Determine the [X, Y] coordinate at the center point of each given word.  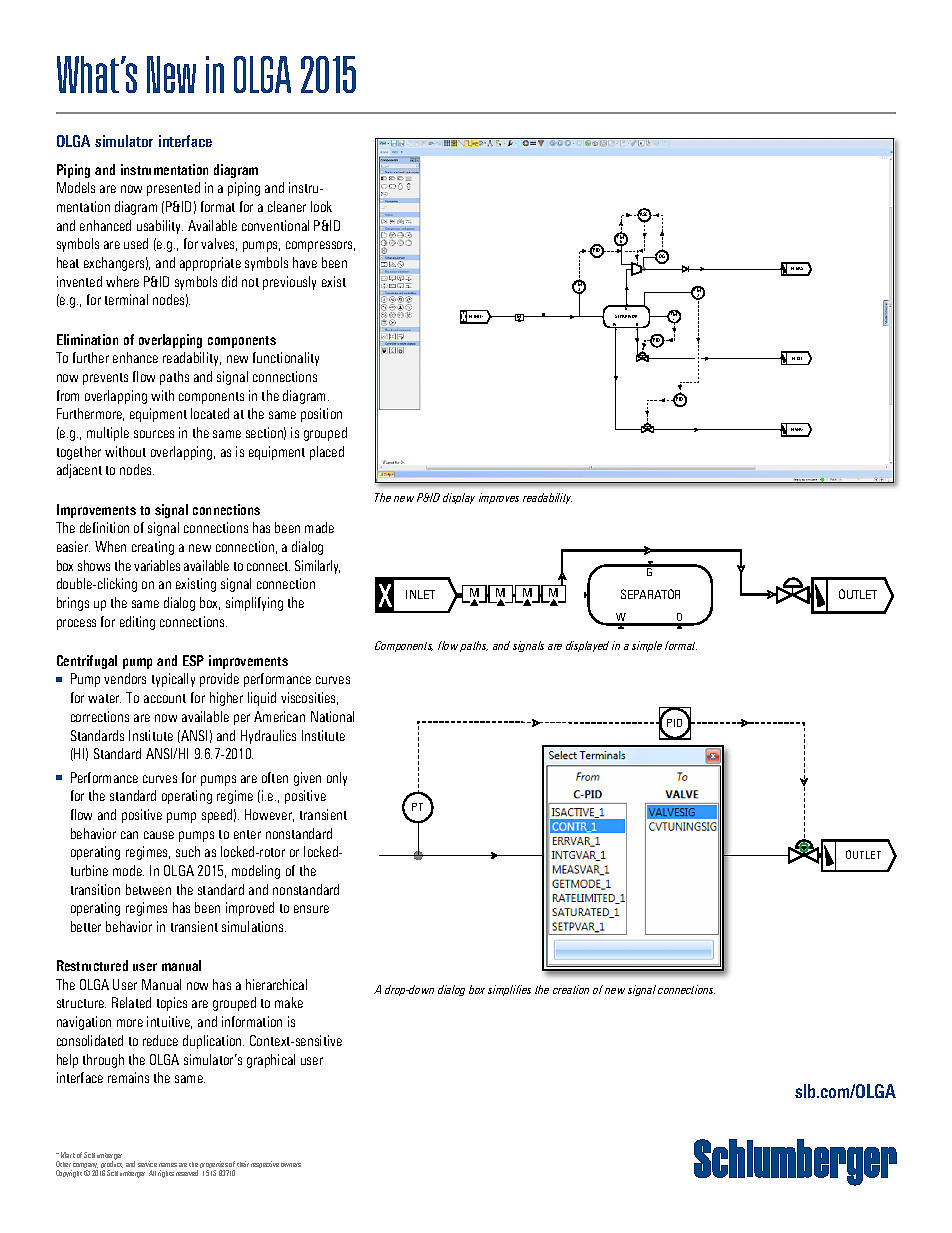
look [321, 206]
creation [571, 989]
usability [160, 227]
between [148, 889]
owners [291, 1165]
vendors [125, 678]
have [305, 262]
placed [327, 453]
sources [154, 434]
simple [647, 646]
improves [499, 498]
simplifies [509, 990]
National [332, 716]
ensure [311, 909]
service [147, 1164]
